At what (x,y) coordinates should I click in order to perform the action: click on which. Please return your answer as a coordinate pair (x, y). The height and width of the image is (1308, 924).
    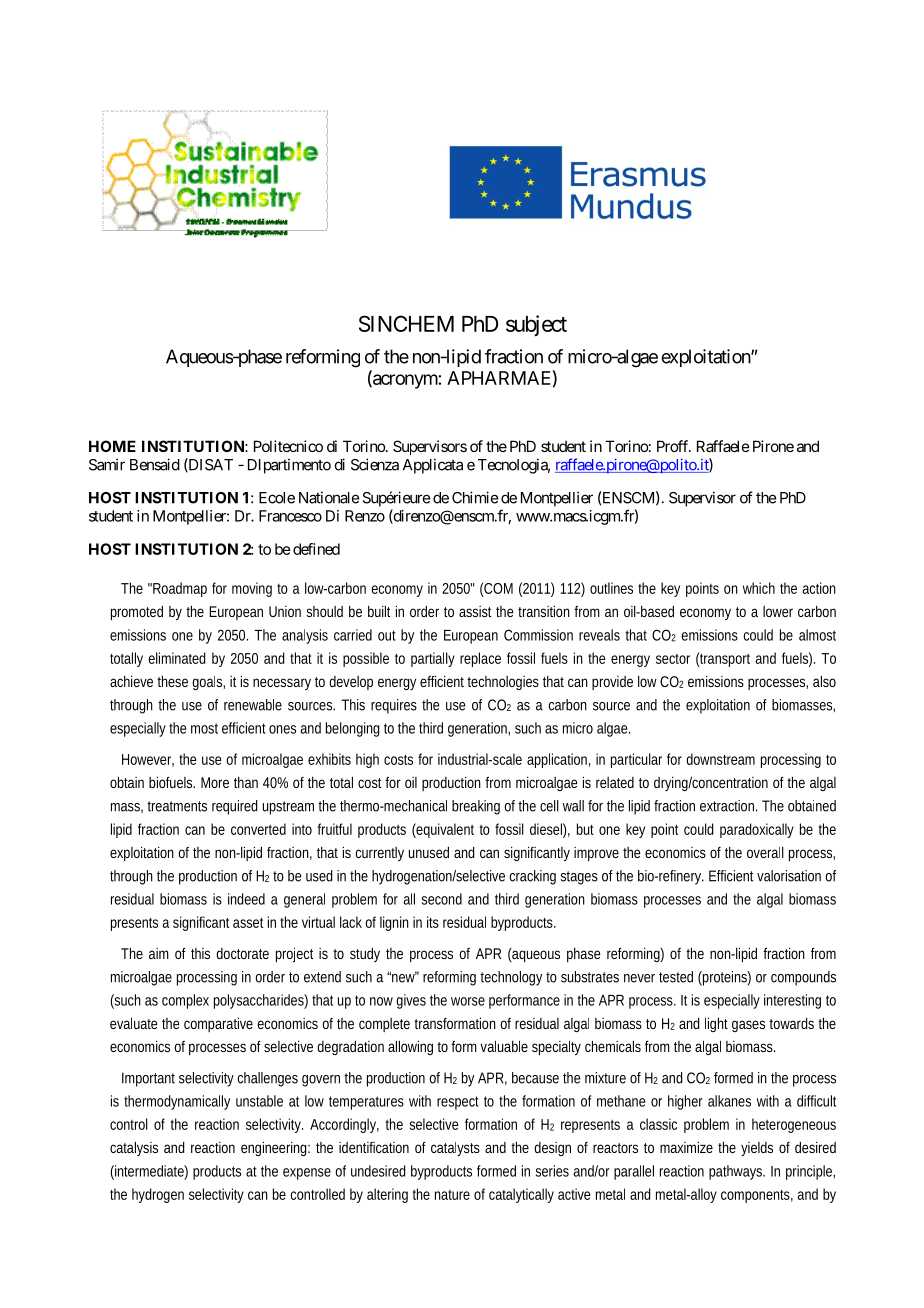
    Looking at the image, I should click on (759, 588).
